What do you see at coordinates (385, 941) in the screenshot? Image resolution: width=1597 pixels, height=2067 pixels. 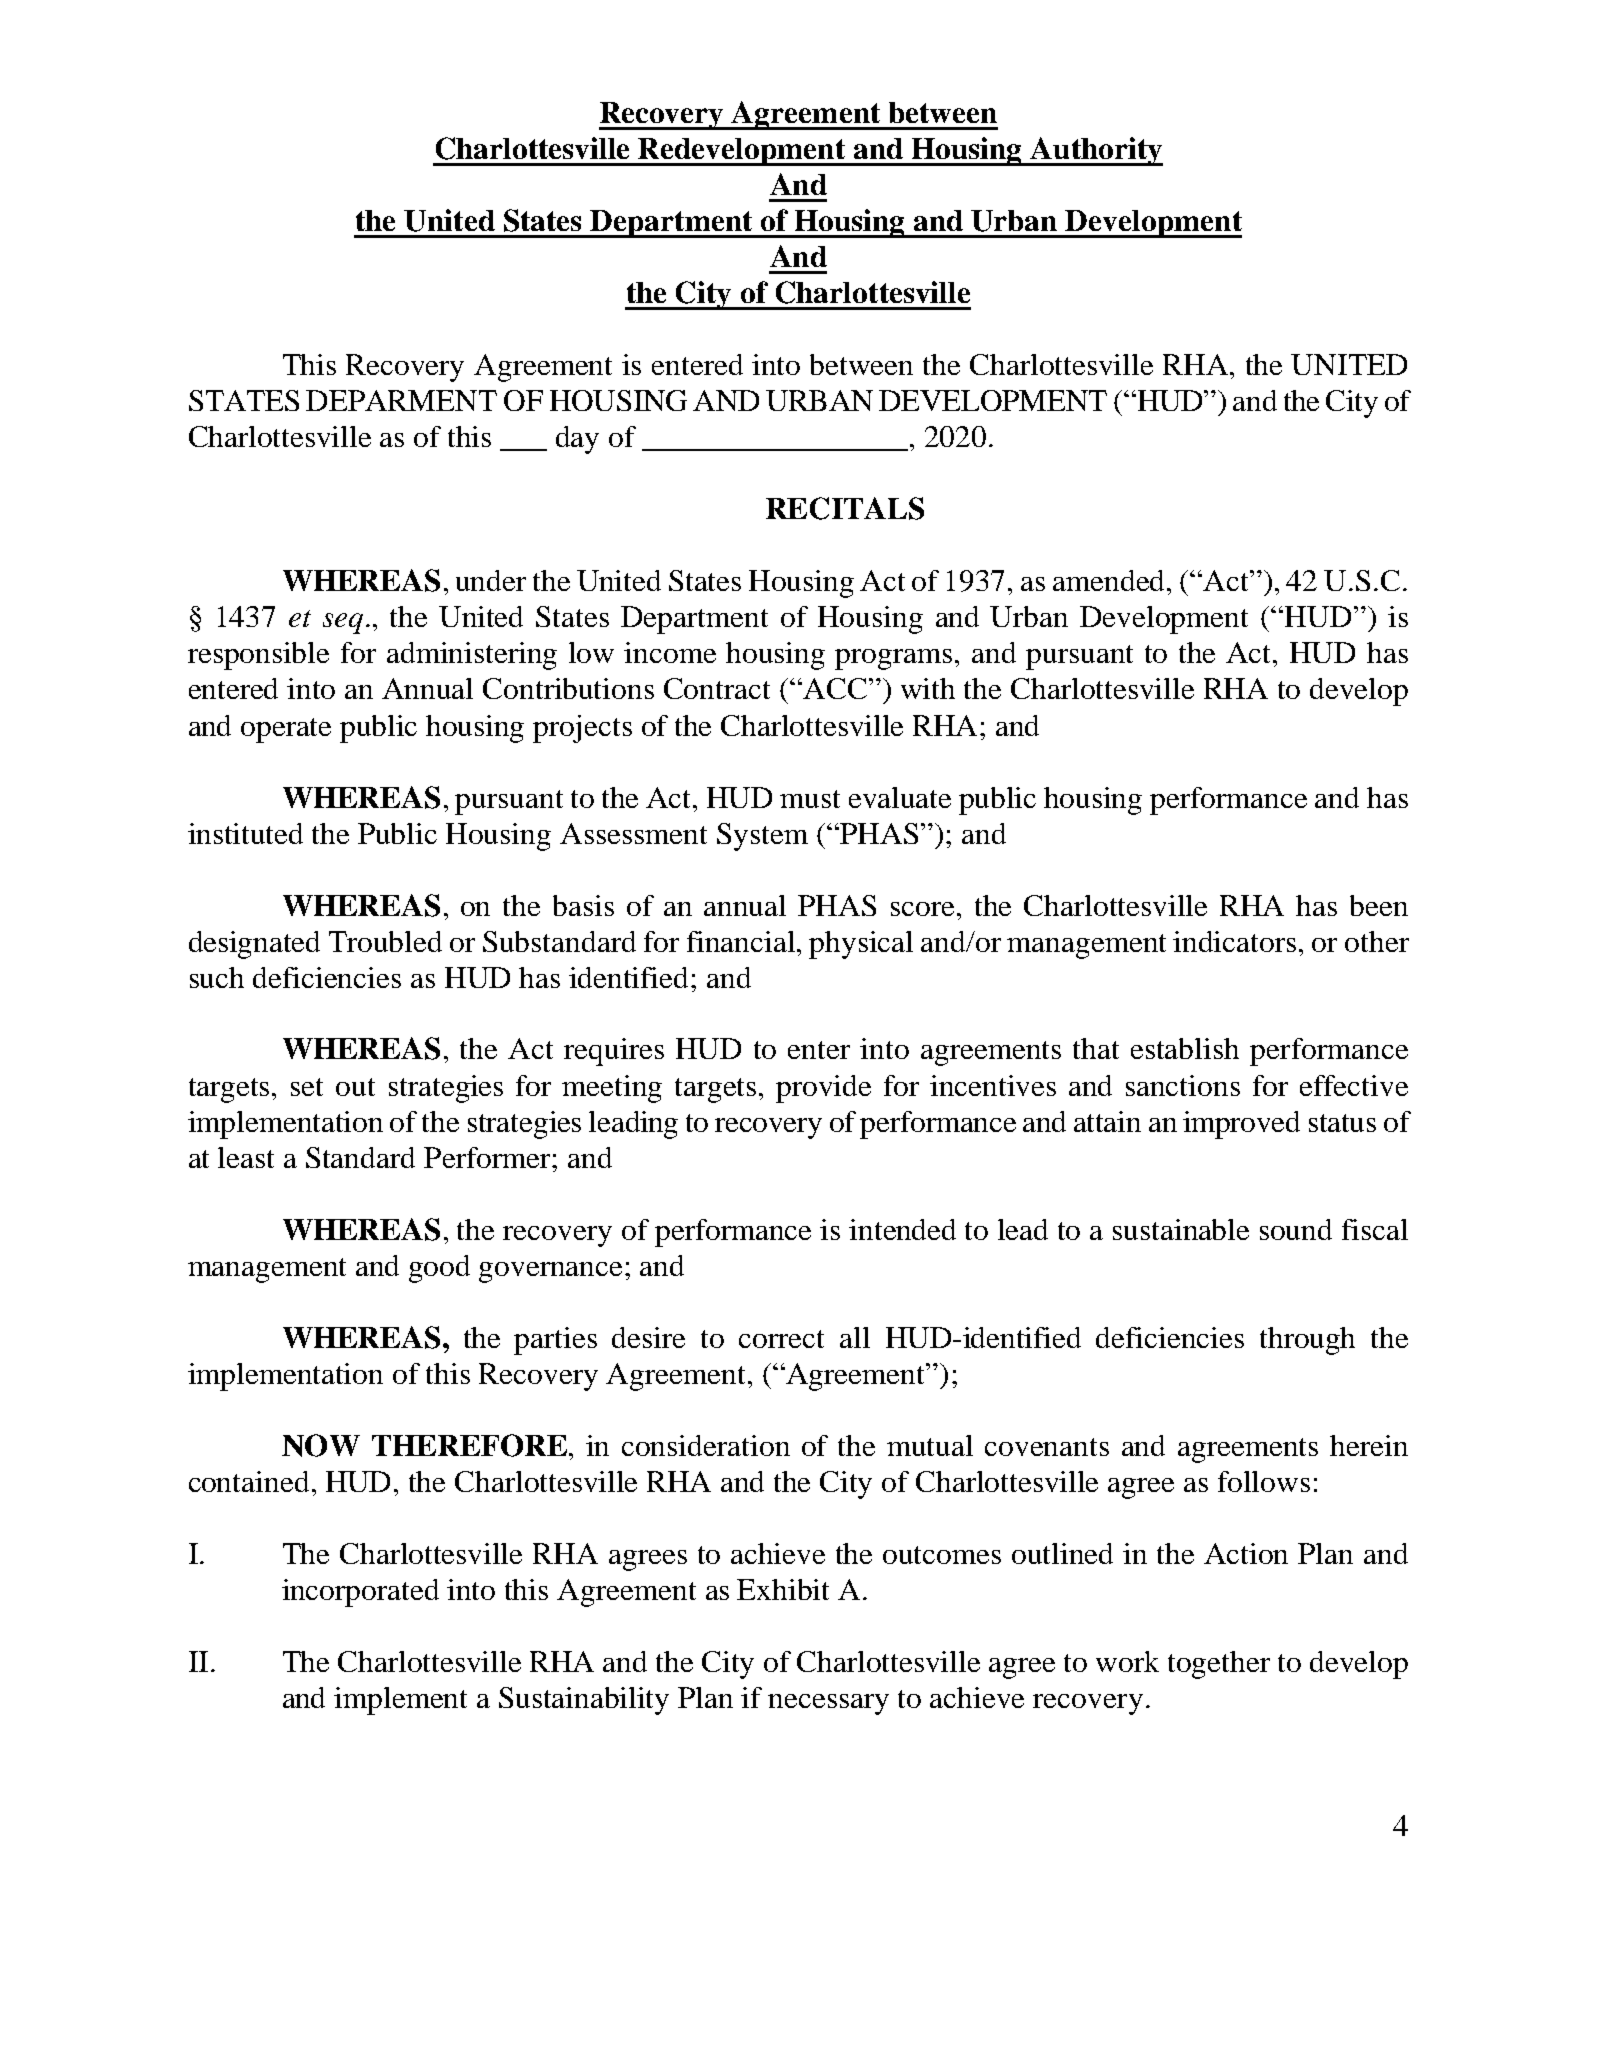 I see `Troubled` at bounding box center [385, 941].
